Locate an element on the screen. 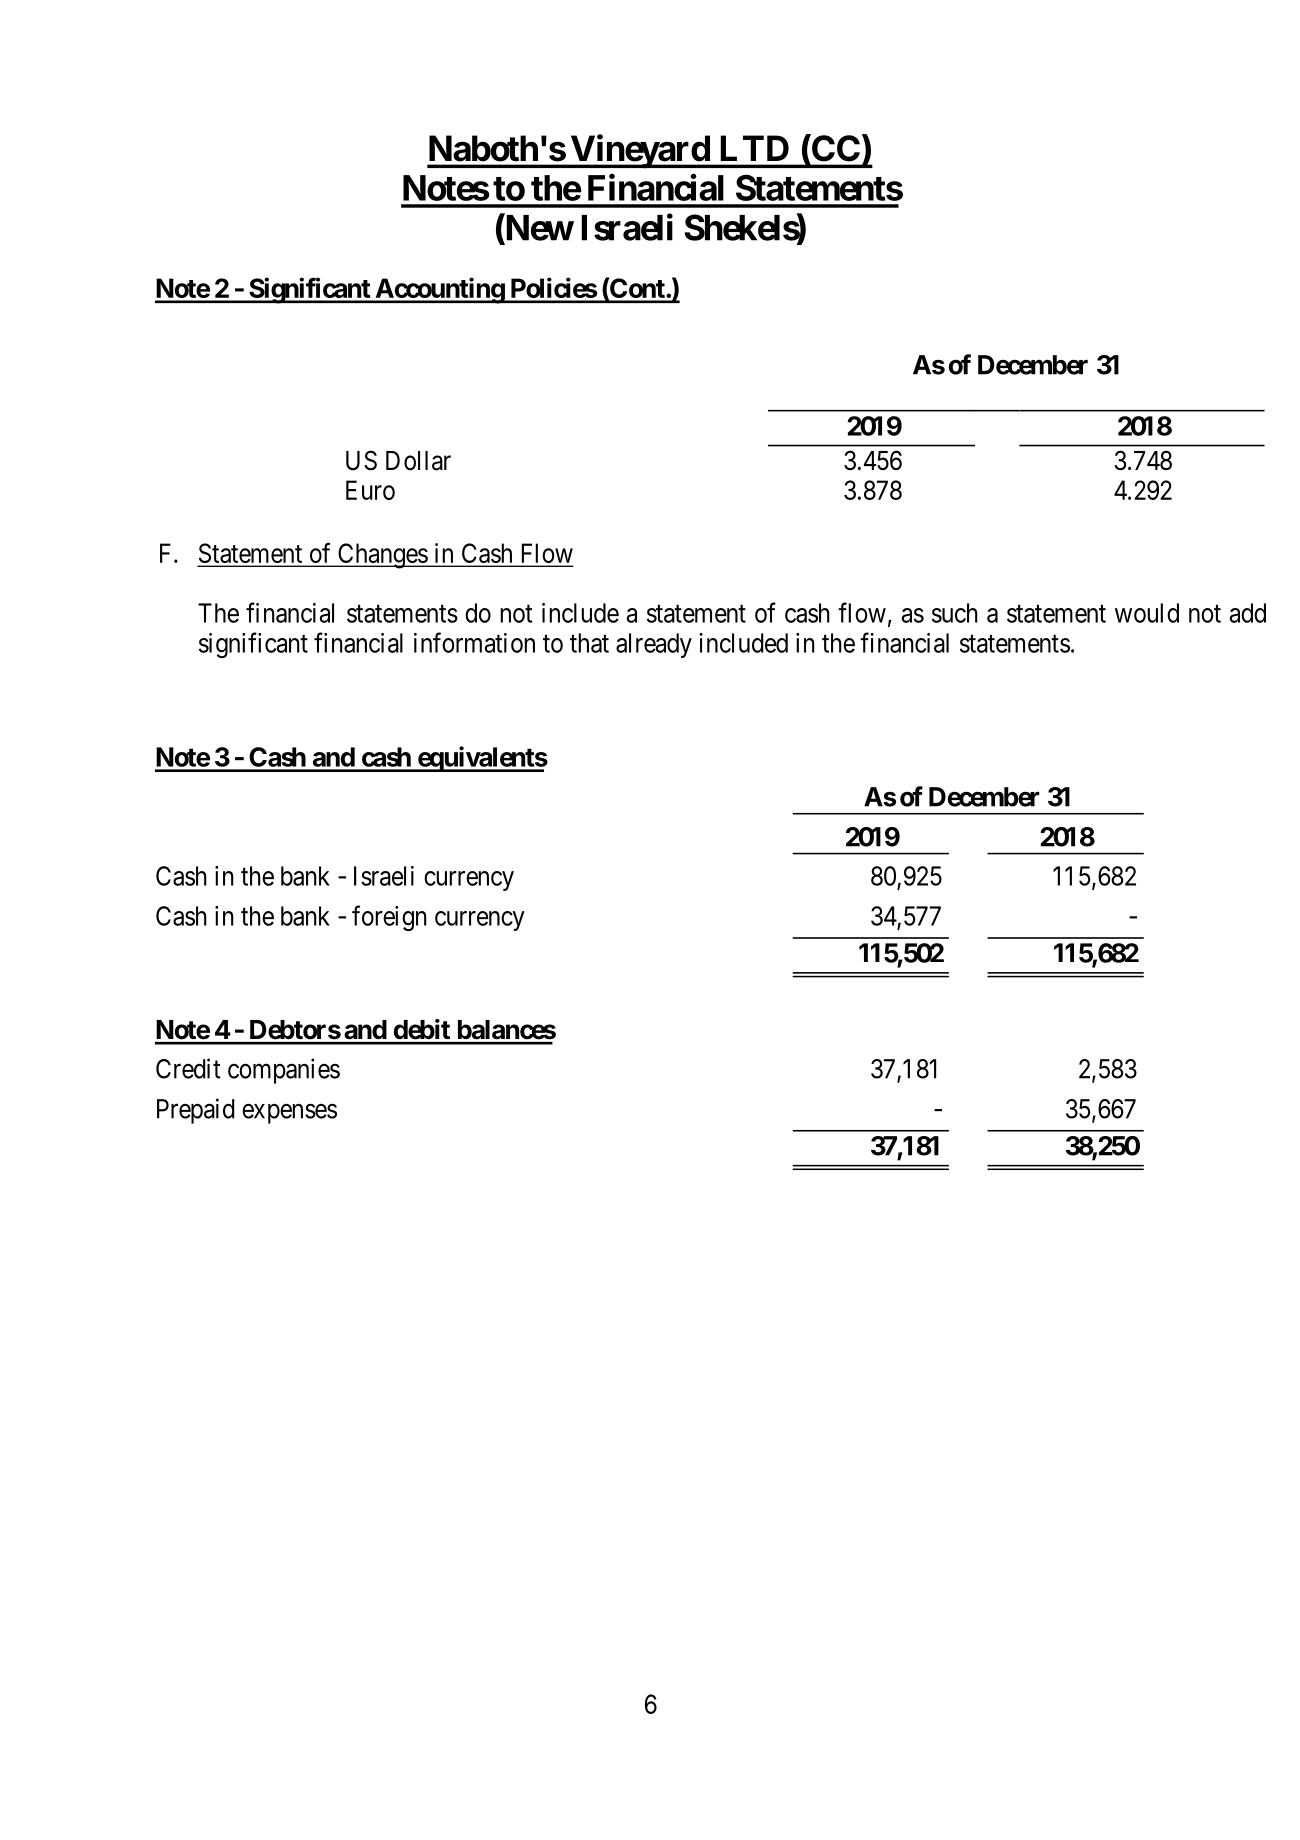  Credit is located at coordinates (188, 1068).
